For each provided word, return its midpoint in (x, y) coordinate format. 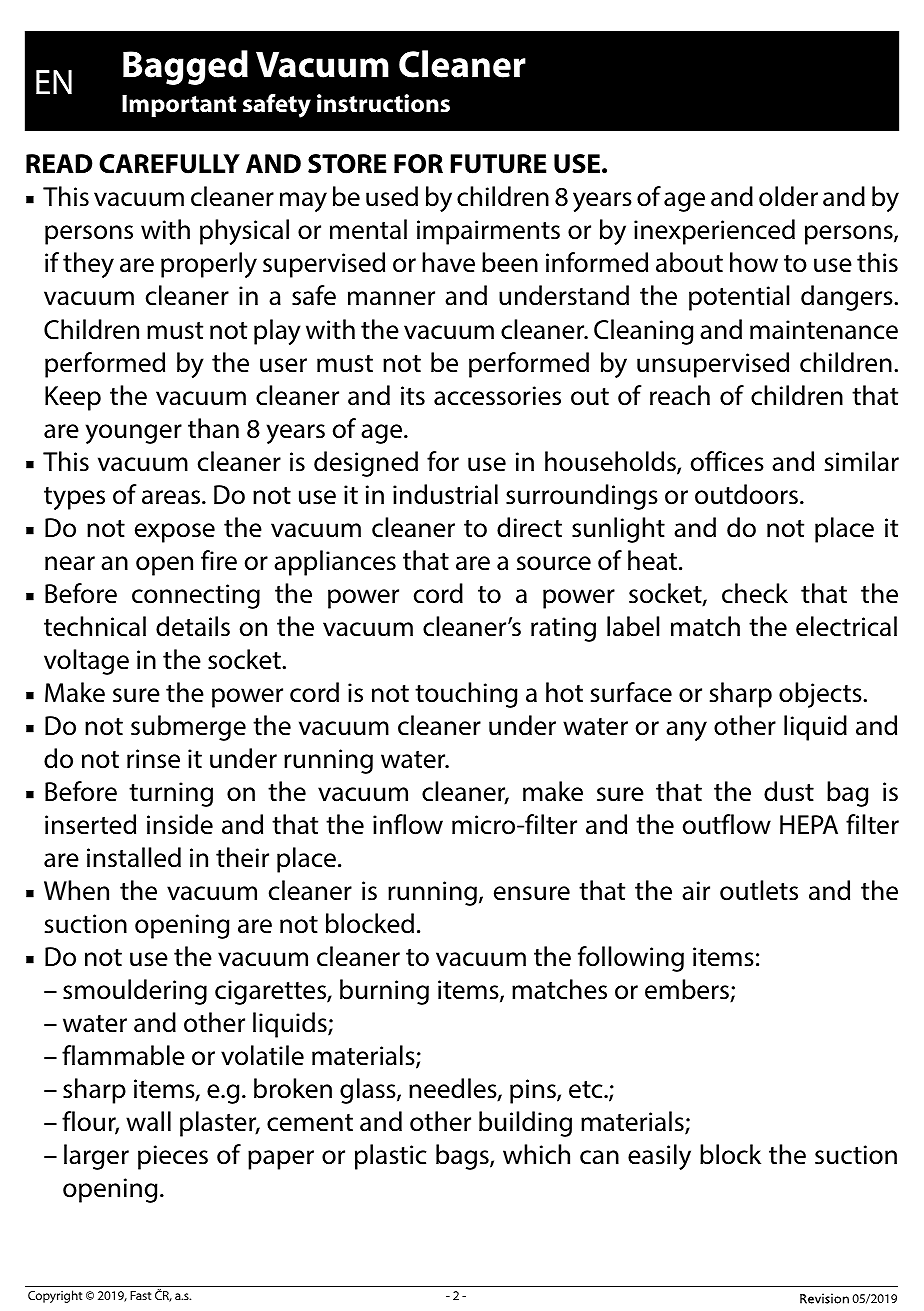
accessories (497, 396)
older (788, 196)
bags (463, 1157)
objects (821, 695)
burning (384, 992)
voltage (86, 662)
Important (179, 106)
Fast (140, 1295)
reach (680, 395)
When (76, 890)
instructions (383, 103)
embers (688, 990)
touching (466, 695)
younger (134, 434)
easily (659, 1157)
